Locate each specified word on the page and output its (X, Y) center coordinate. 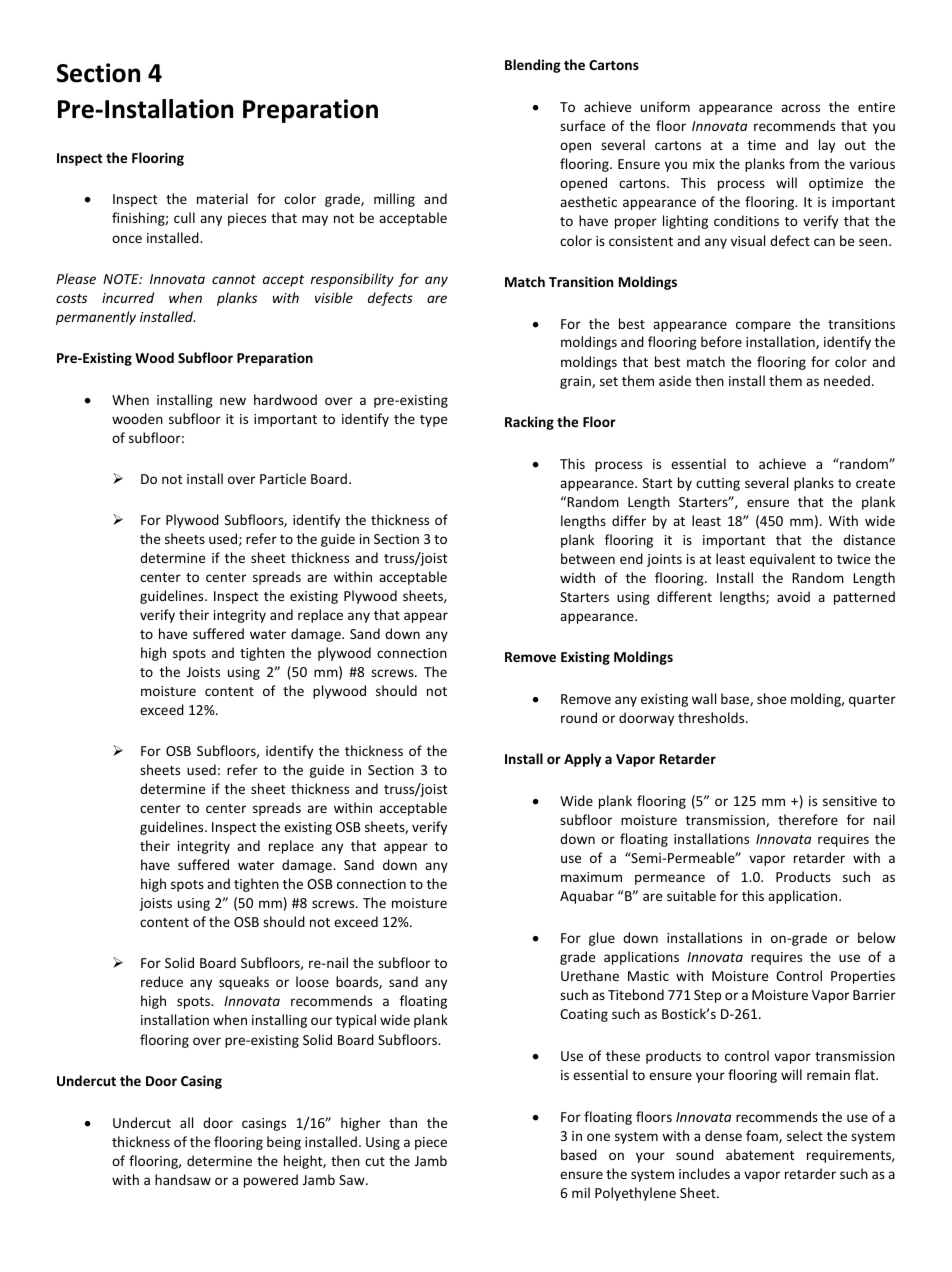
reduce (162, 981)
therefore (808, 819)
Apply (582, 760)
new (233, 401)
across (800, 108)
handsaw (183, 1179)
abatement (760, 1154)
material (222, 198)
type (433, 421)
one (598, 1137)
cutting (718, 484)
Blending (533, 66)
